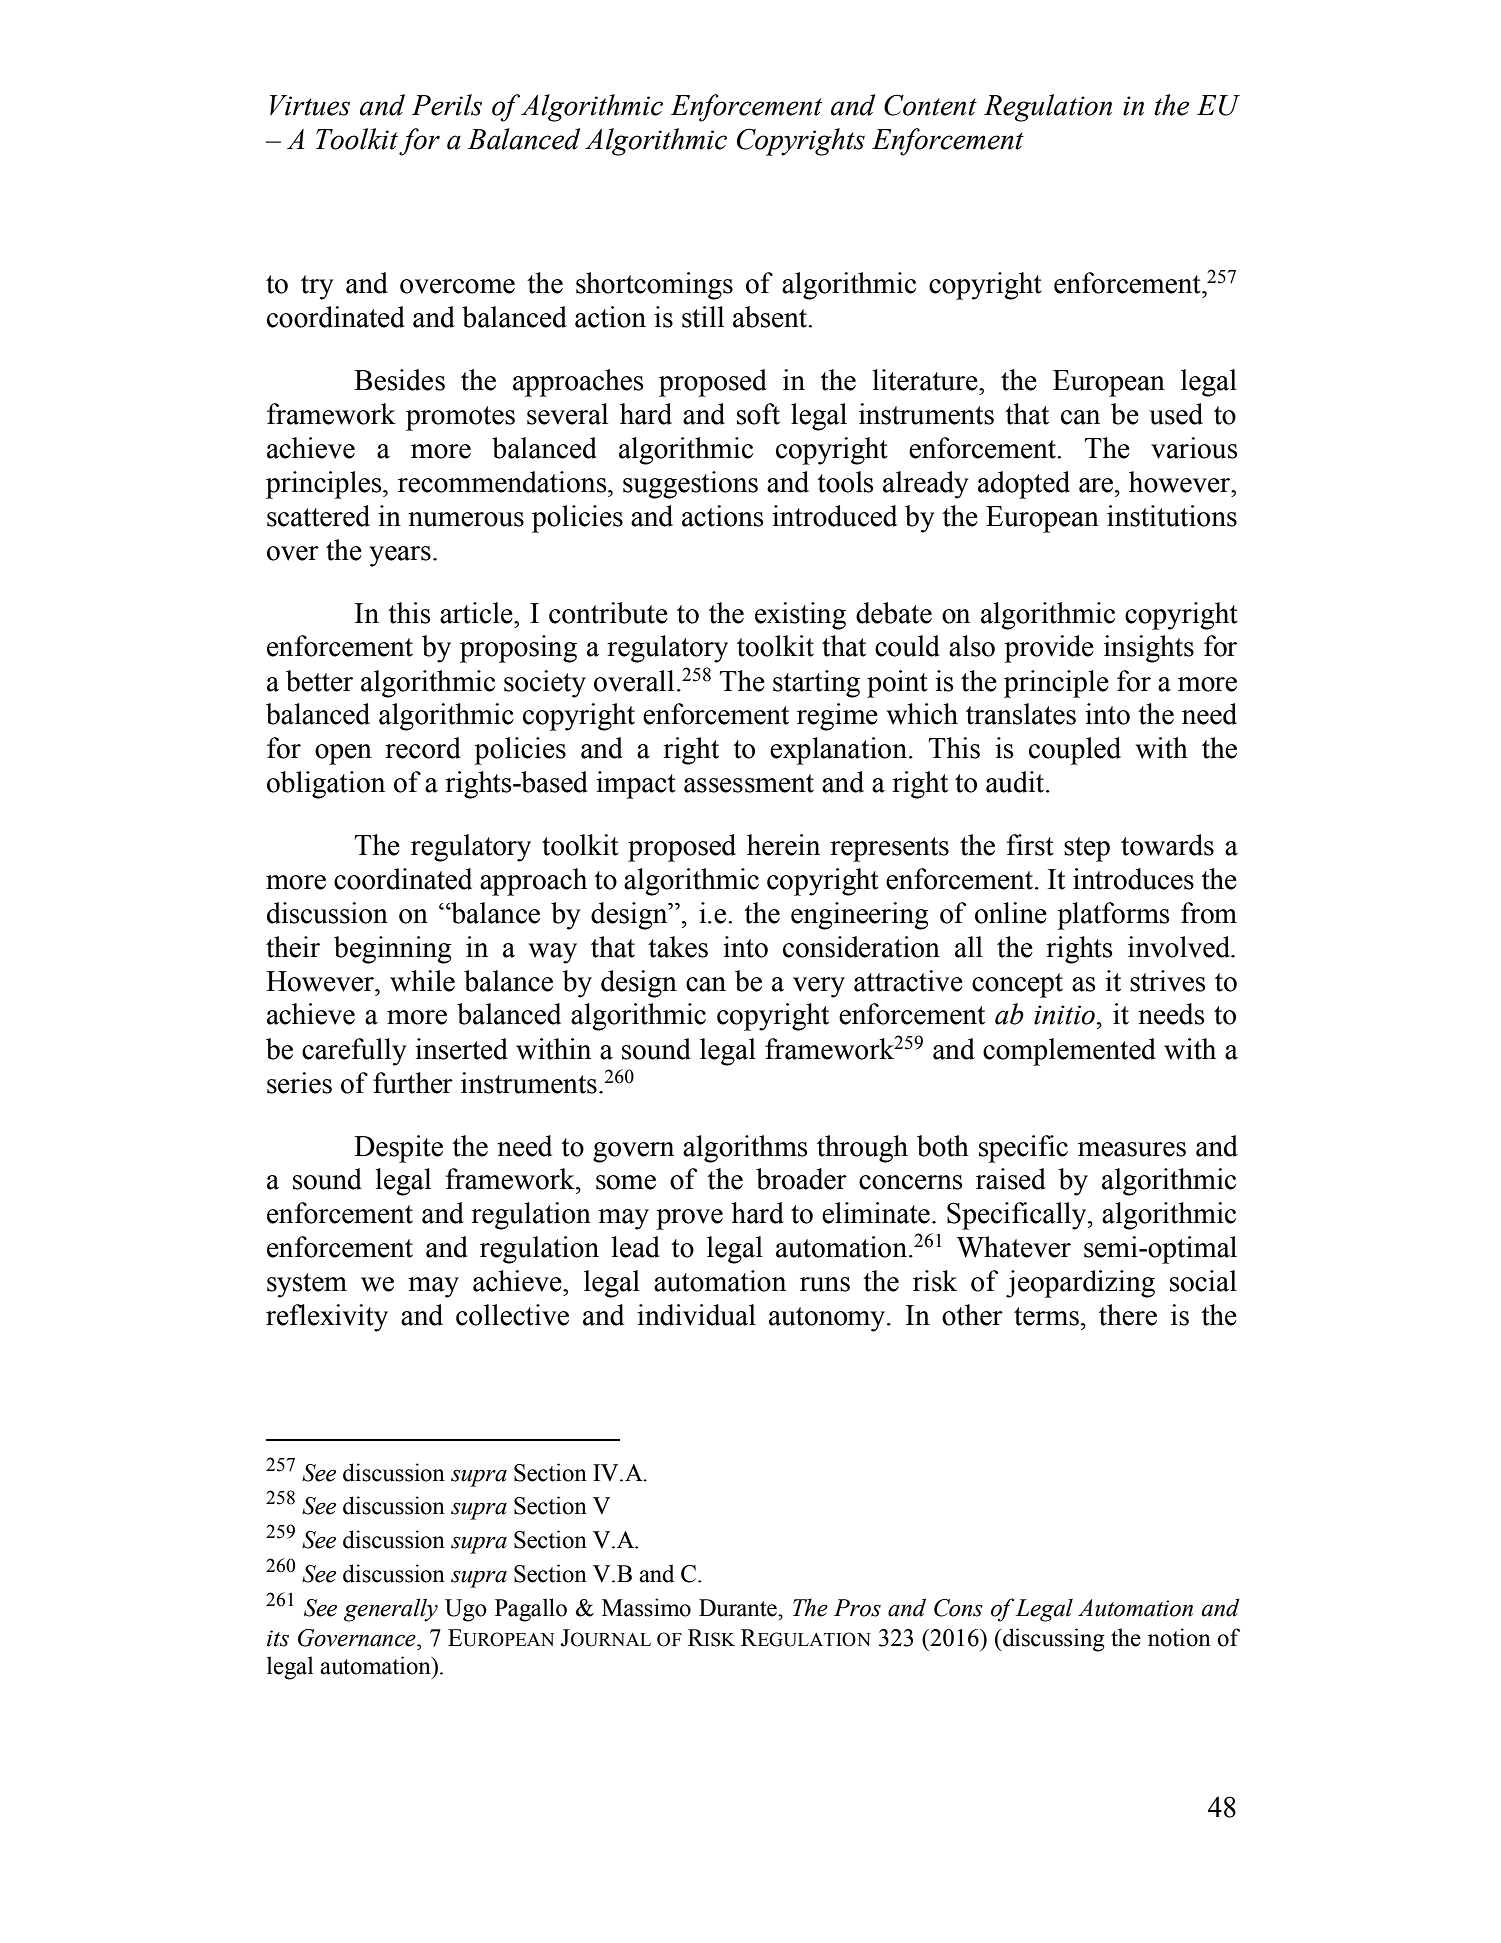 This document has width=1501, height=1943. Describe the element at coordinates (1172, 516) in the document. I see `institutions` at that location.
